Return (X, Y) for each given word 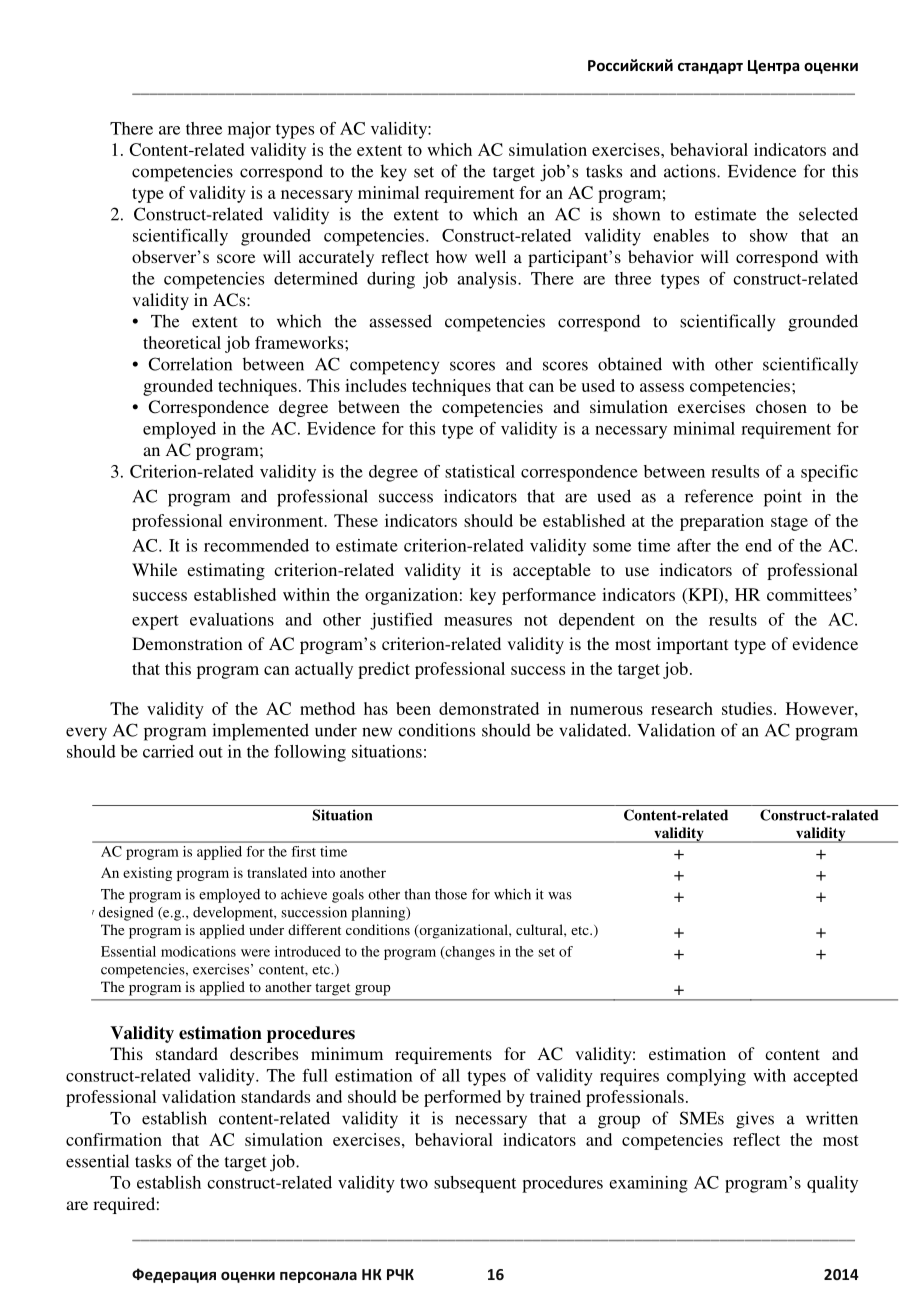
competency (394, 367)
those (451, 894)
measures (478, 621)
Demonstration (187, 643)
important (692, 645)
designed (126, 914)
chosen (781, 406)
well (490, 256)
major (249, 130)
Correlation (190, 364)
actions (691, 171)
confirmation (114, 1139)
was (560, 896)
